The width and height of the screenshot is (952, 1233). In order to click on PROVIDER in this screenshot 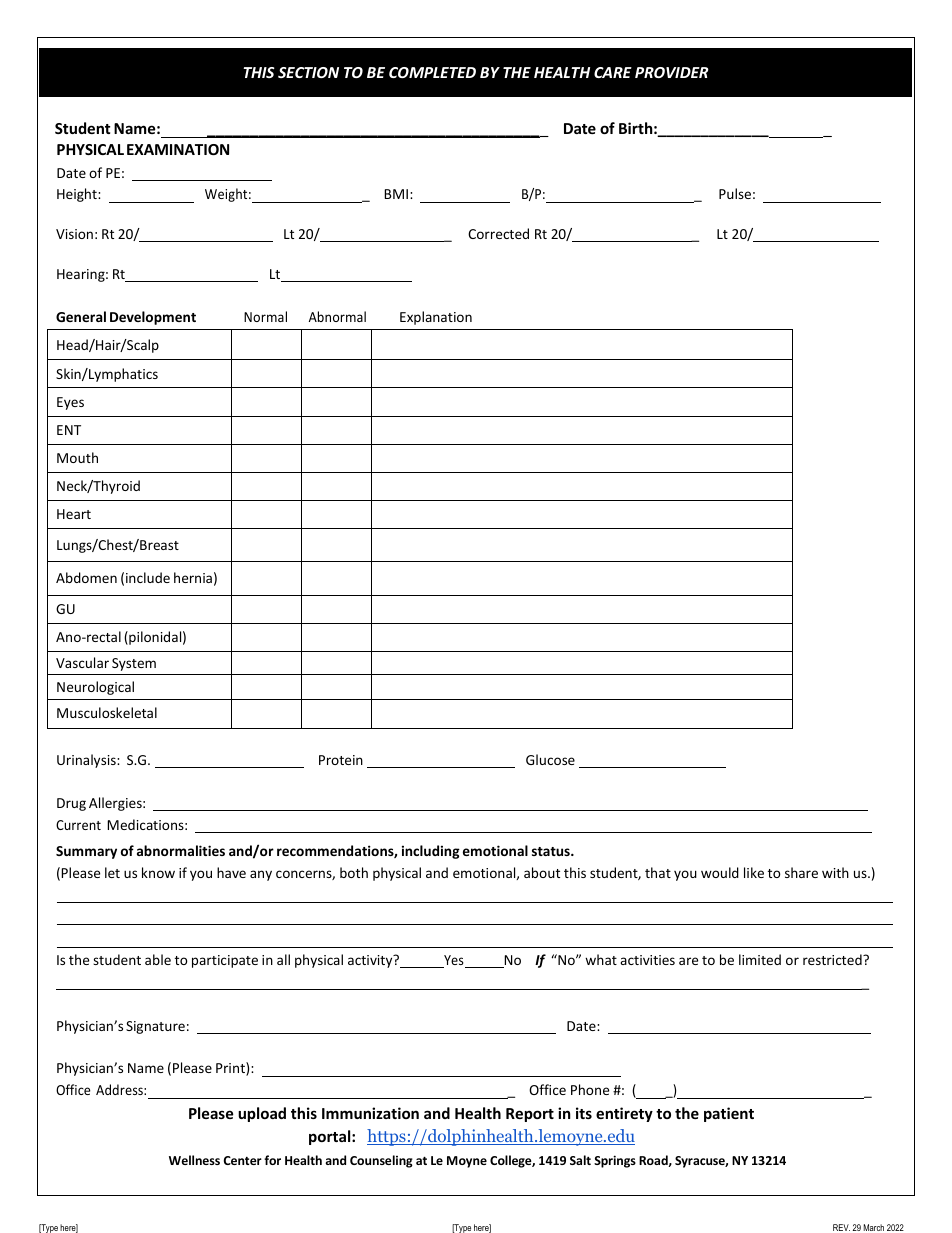, I will do `click(672, 72)`.
